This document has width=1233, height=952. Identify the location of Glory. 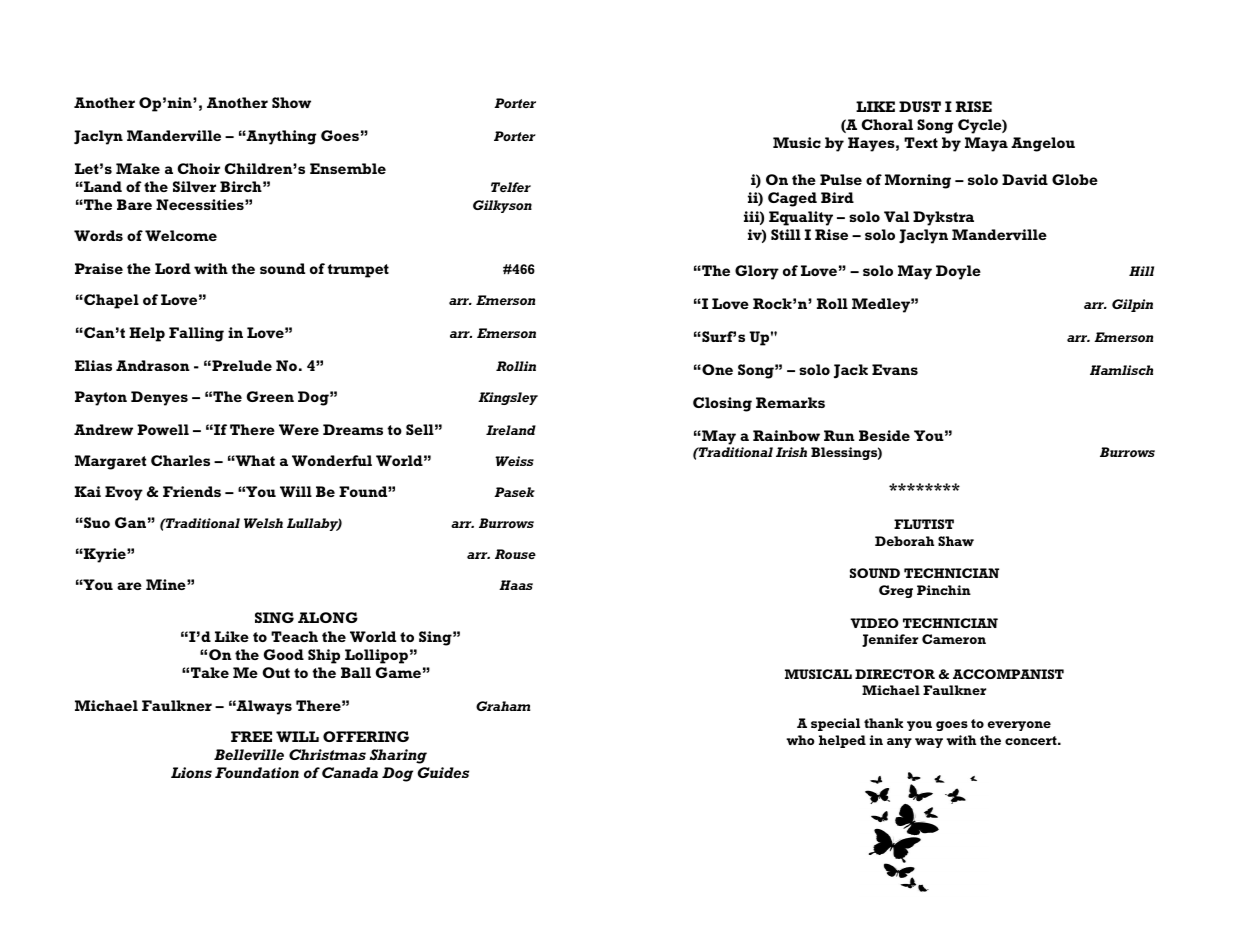
(757, 272).
